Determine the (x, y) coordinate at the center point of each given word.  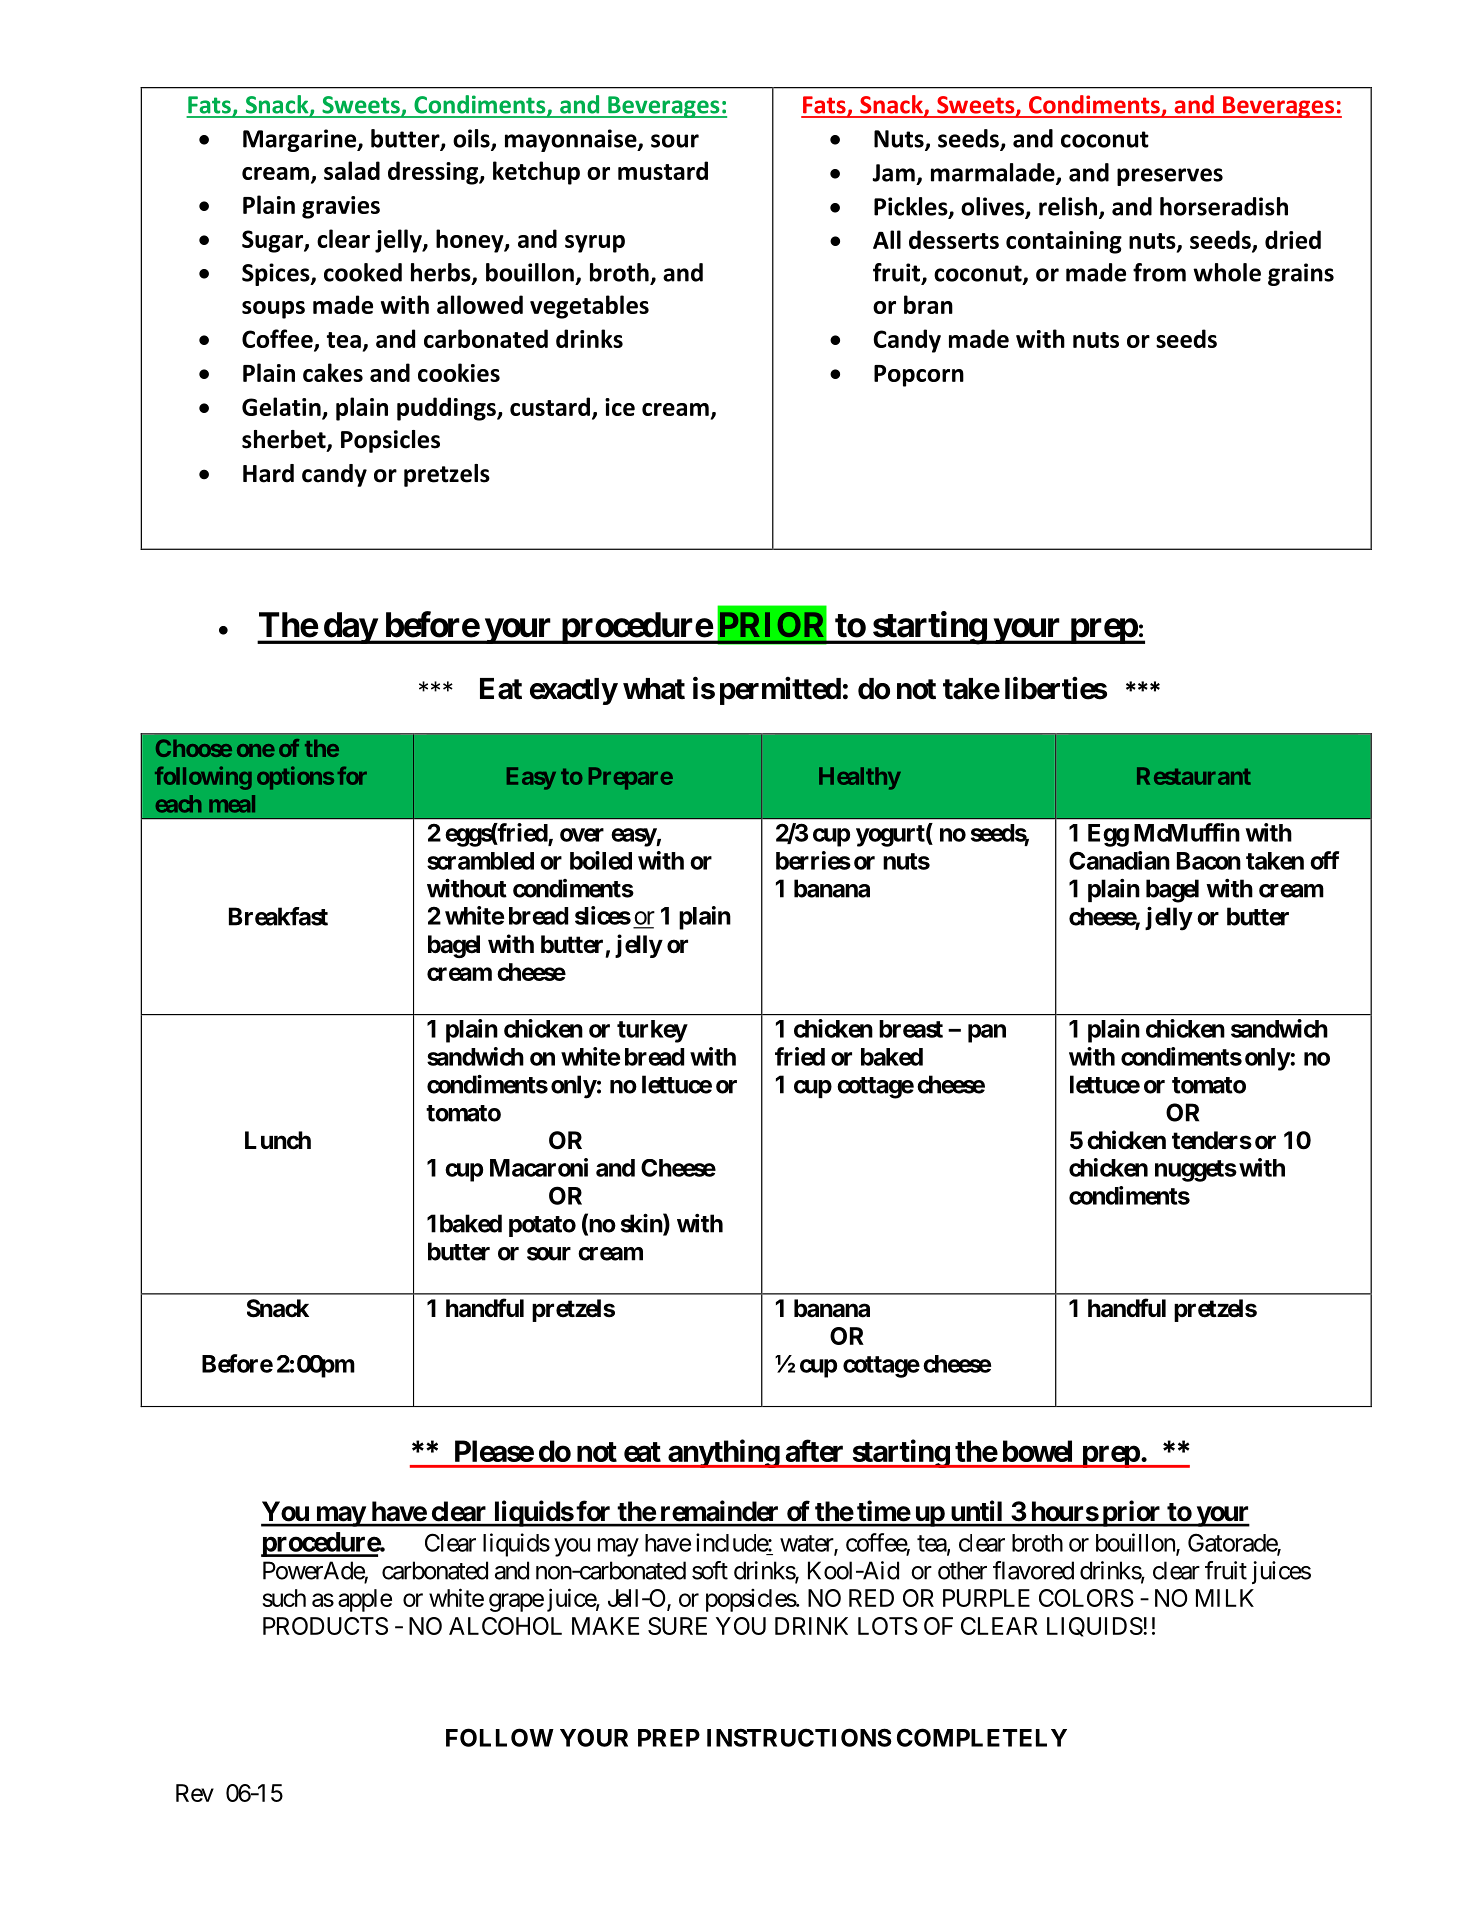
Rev (195, 1793)
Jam (893, 173)
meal (232, 804)
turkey (652, 1031)
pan (987, 1033)
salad (352, 170)
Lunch (278, 1140)
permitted (780, 691)
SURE (677, 1626)
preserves (1170, 177)
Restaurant (1194, 776)
